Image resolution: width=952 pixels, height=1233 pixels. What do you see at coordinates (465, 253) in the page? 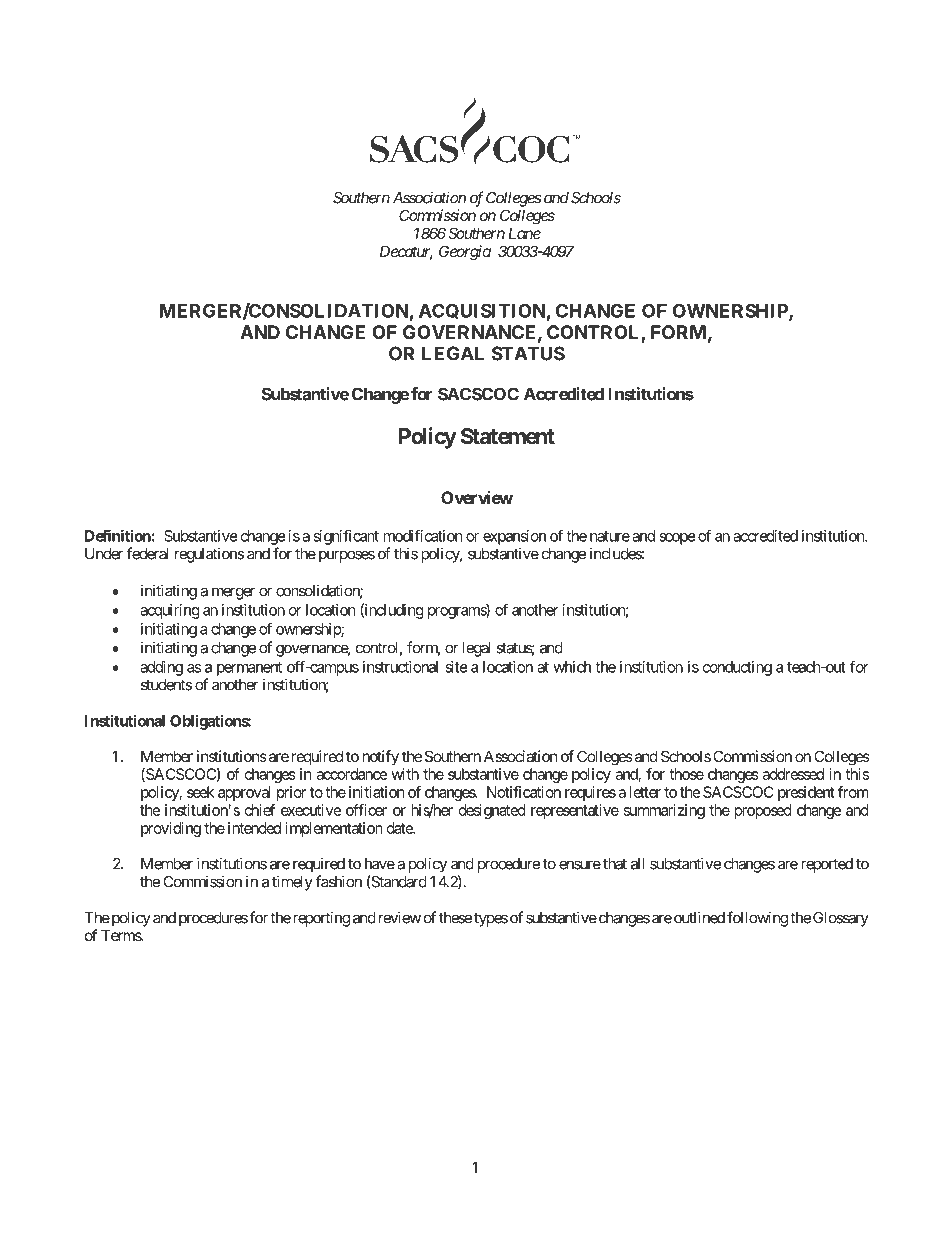
I see `Georgia` at bounding box center [465, 253].
